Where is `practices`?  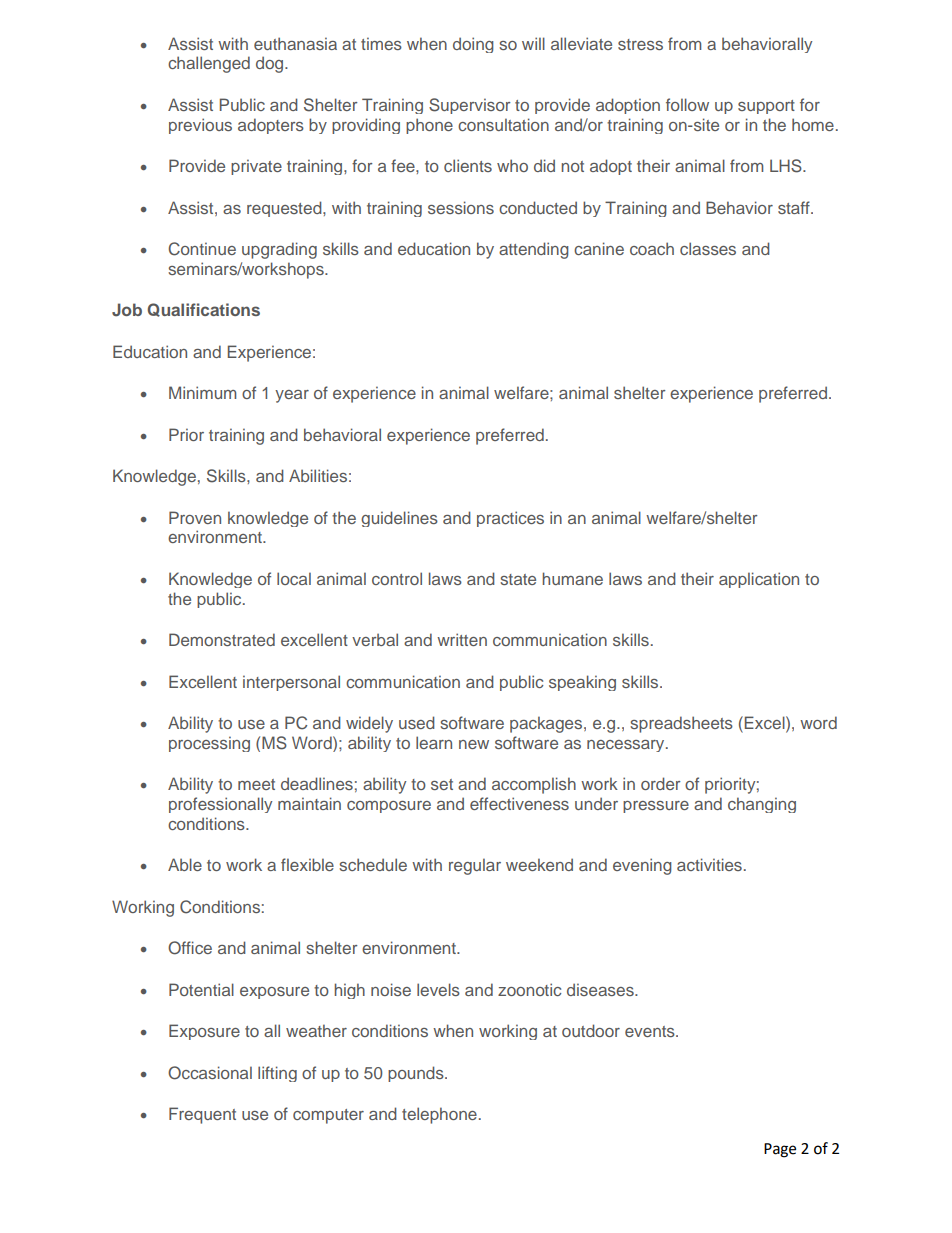 practices is located at coordinates (510, 519).
